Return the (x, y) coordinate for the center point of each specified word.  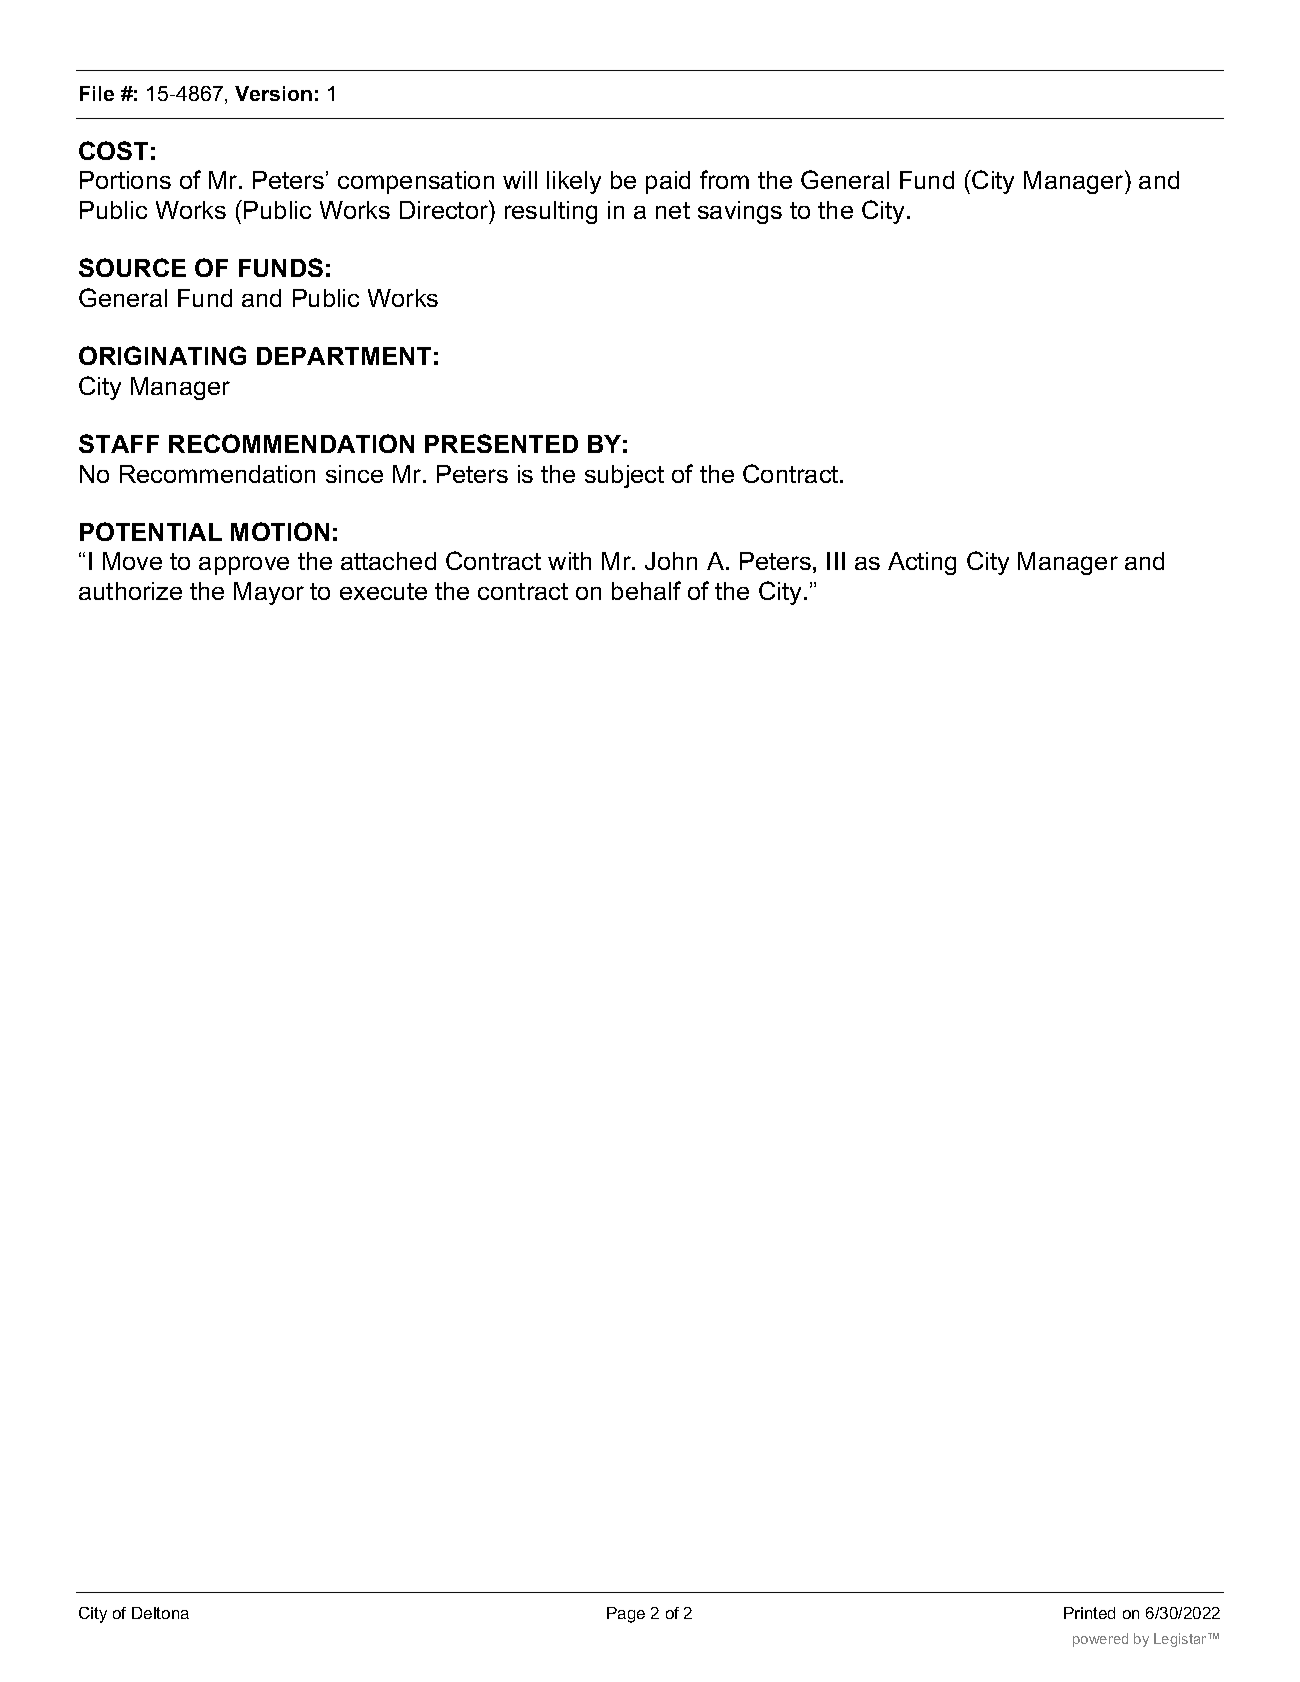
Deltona (160, 1613)
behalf (646, 590)
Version (273, 93)
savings (740, 212)
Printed (1089, 1613)
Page (626, 1615)
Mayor (269, 593)
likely (574, 182)
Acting (922, 563)
